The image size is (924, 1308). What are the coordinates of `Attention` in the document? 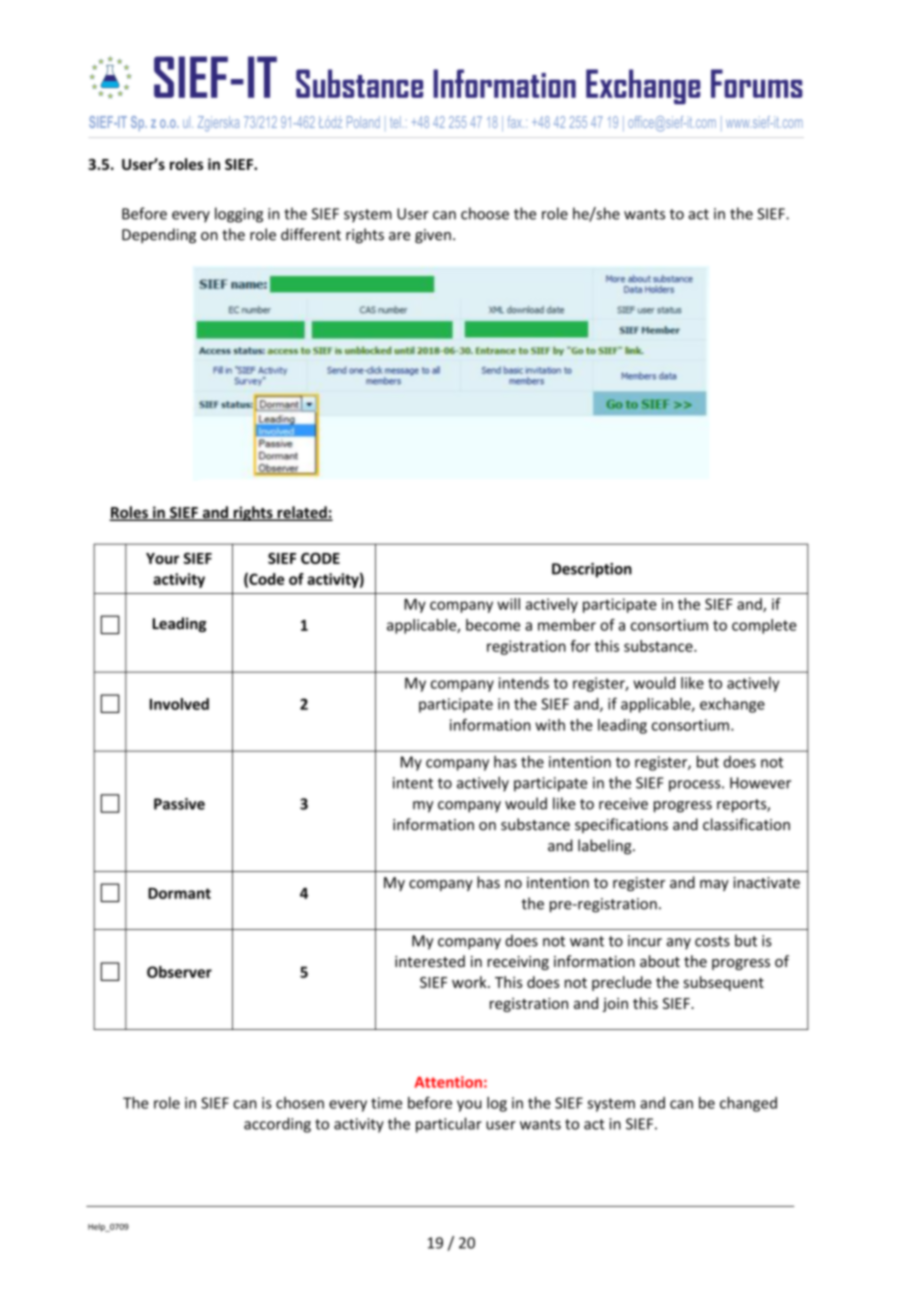 It's located at (448, 1082).
